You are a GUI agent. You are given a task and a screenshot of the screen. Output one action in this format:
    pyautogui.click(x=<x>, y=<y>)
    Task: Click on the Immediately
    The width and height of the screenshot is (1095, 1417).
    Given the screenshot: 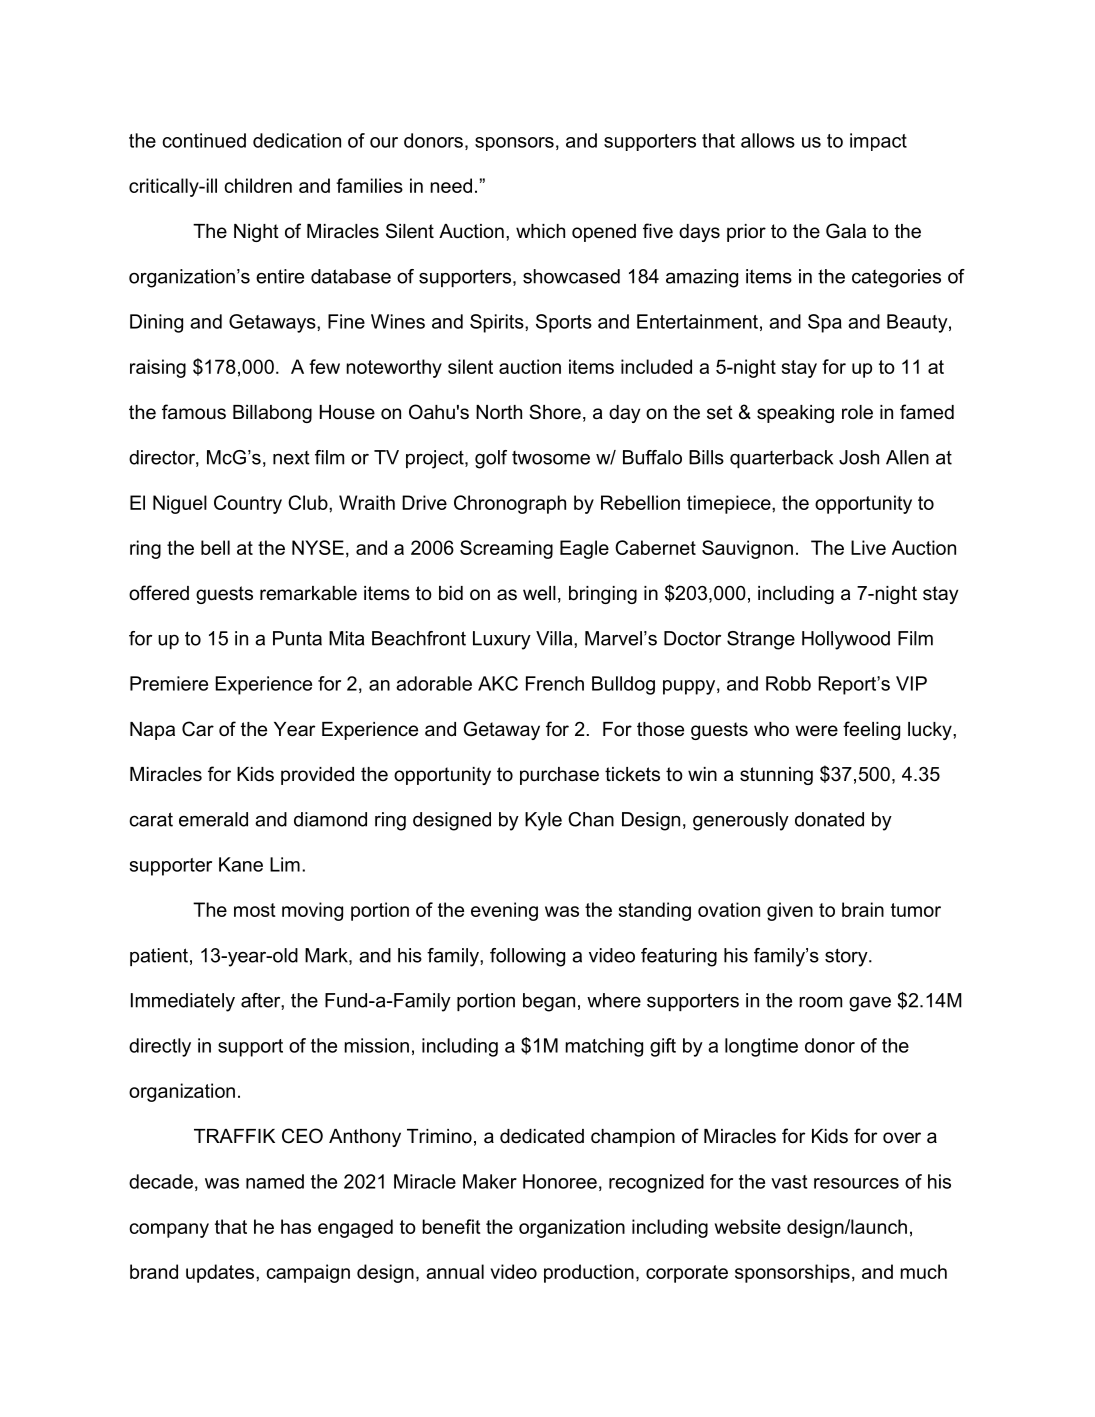 What is the action you would take?
    pyautogui.click(x=183, y=1002)
